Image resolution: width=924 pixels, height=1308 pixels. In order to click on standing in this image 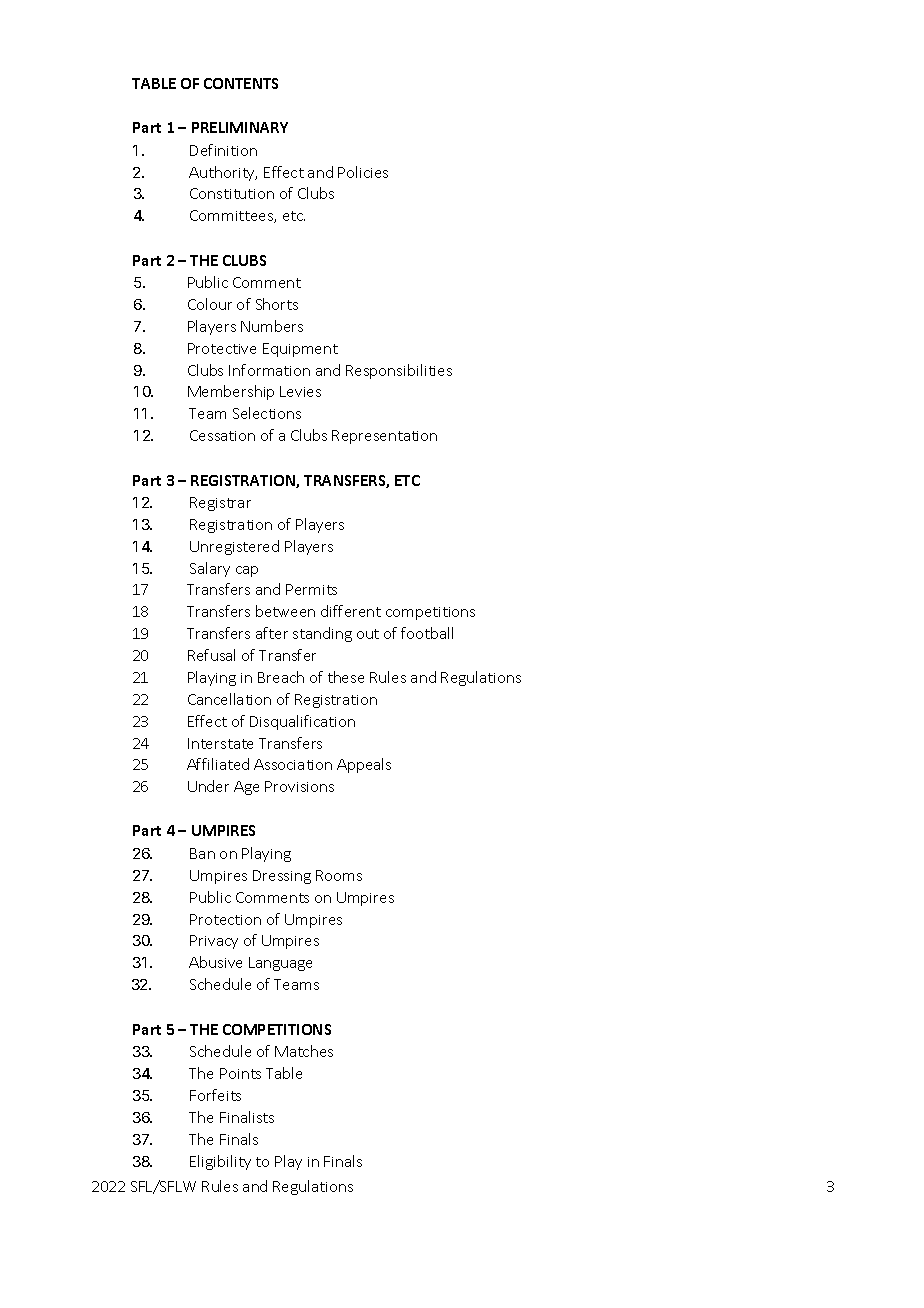, I will do `click(322, 634)`.
